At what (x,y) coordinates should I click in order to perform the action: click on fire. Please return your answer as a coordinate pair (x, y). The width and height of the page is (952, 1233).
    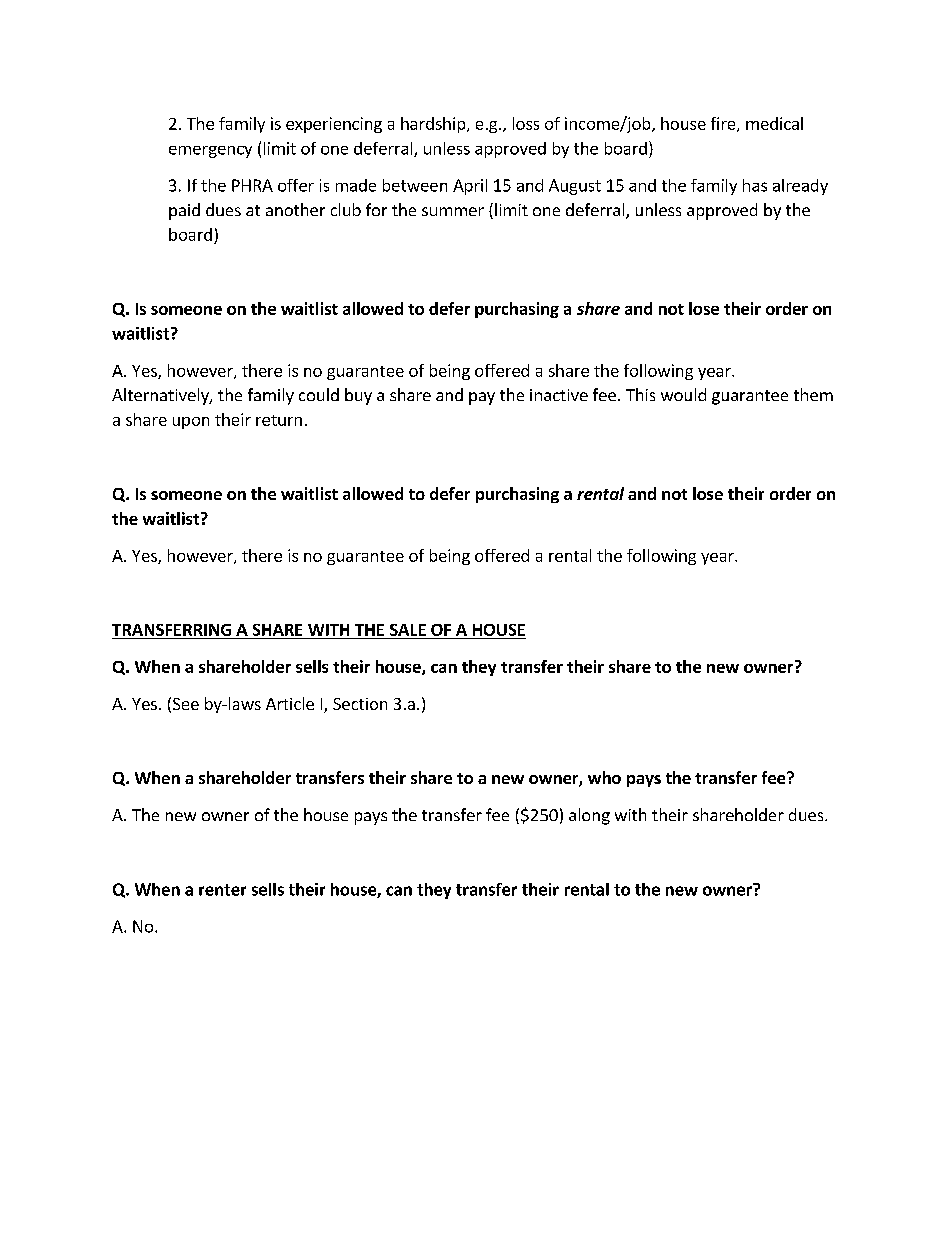
    Looking at the image, I should click on (724, 124).
